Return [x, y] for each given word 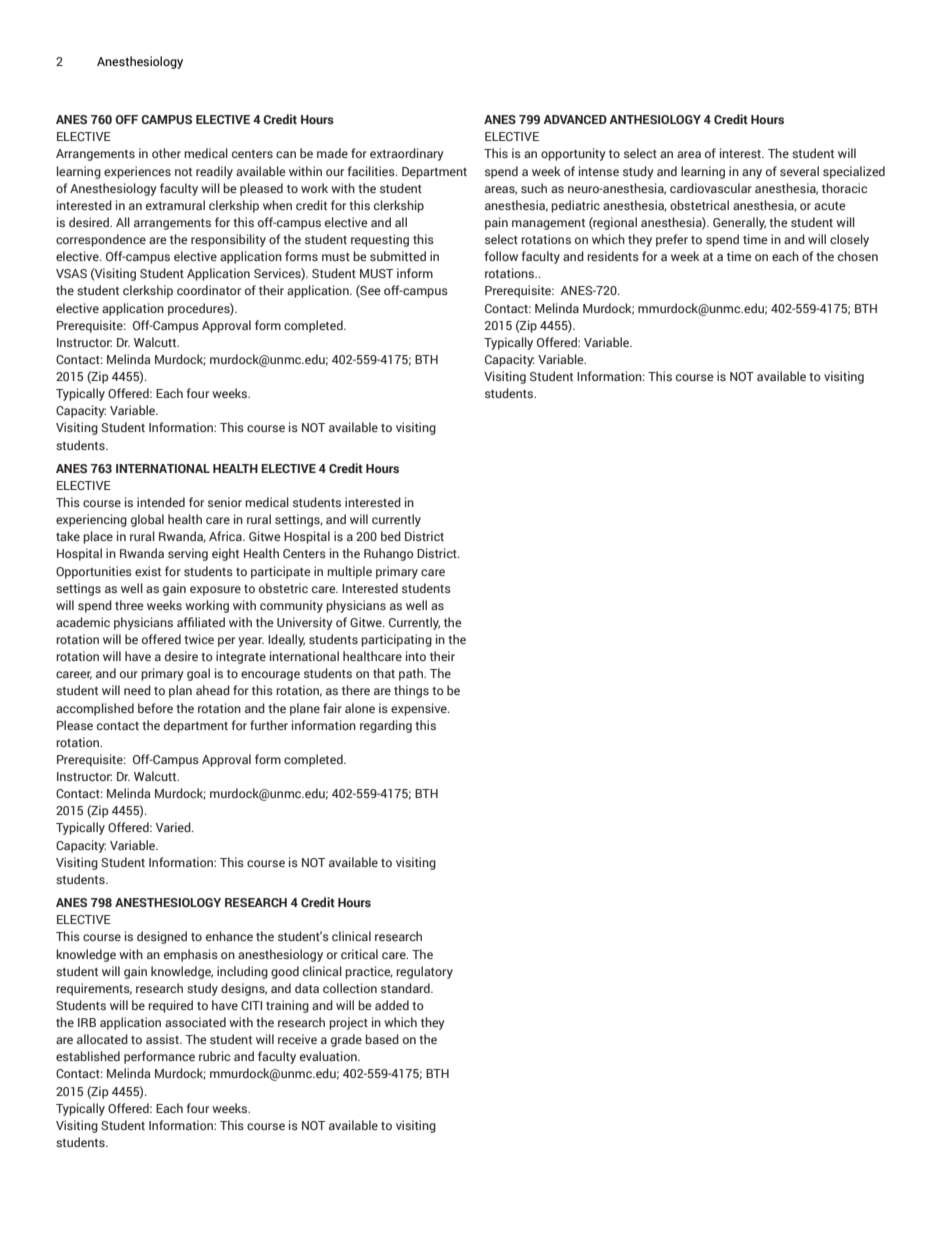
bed [391, 536]
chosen [858, 256]
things [411, 691]
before [155, 708]
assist [163, 1039]
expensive [420, 709]
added [392, 1005]
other [166, 153]
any [752, 174]
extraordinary [407, 154]
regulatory [424, 972]
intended [161, 502]
